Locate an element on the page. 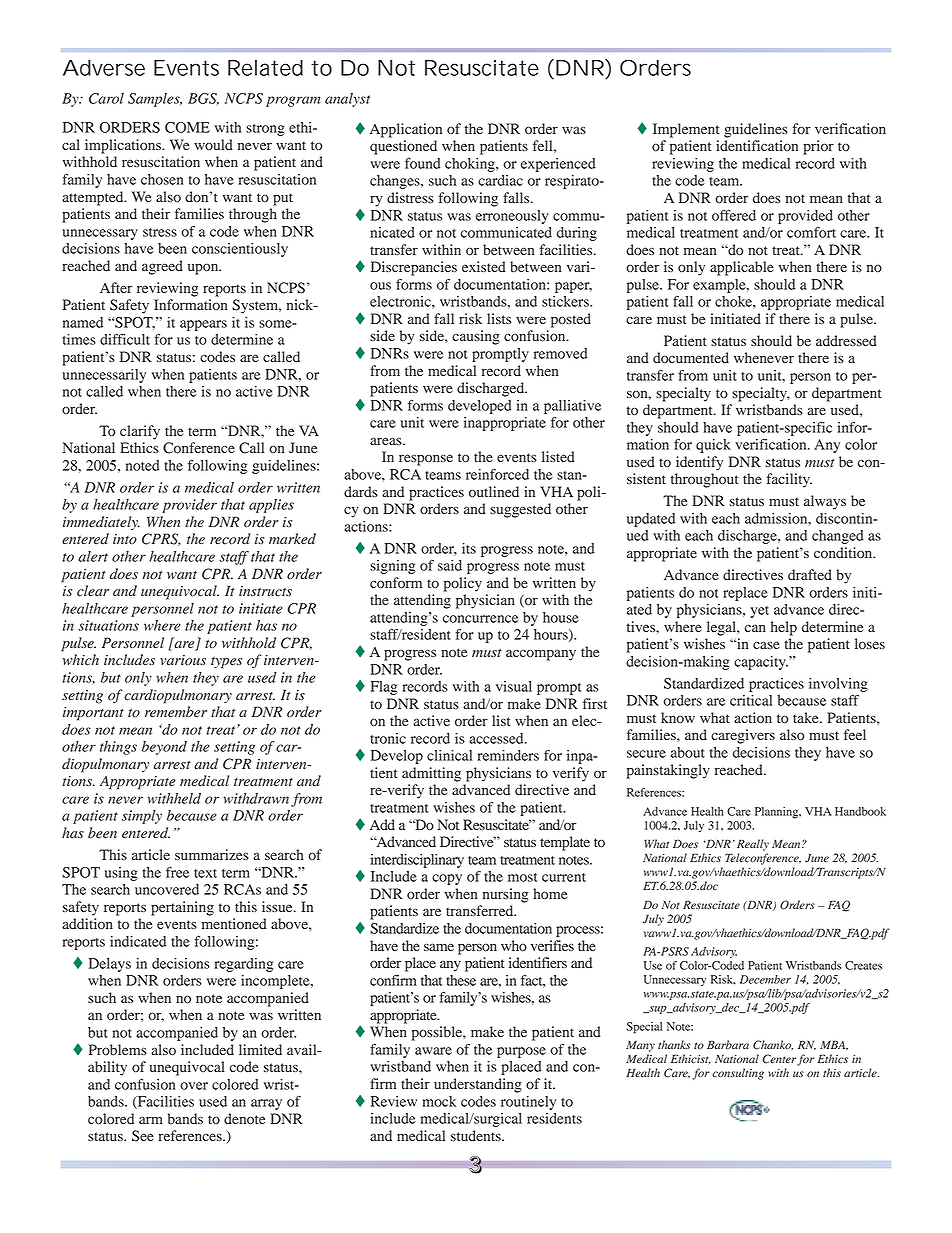 Image resolution: width=952 pixels, height=1233 pixels. yet is located at coordinates (759, 612).
